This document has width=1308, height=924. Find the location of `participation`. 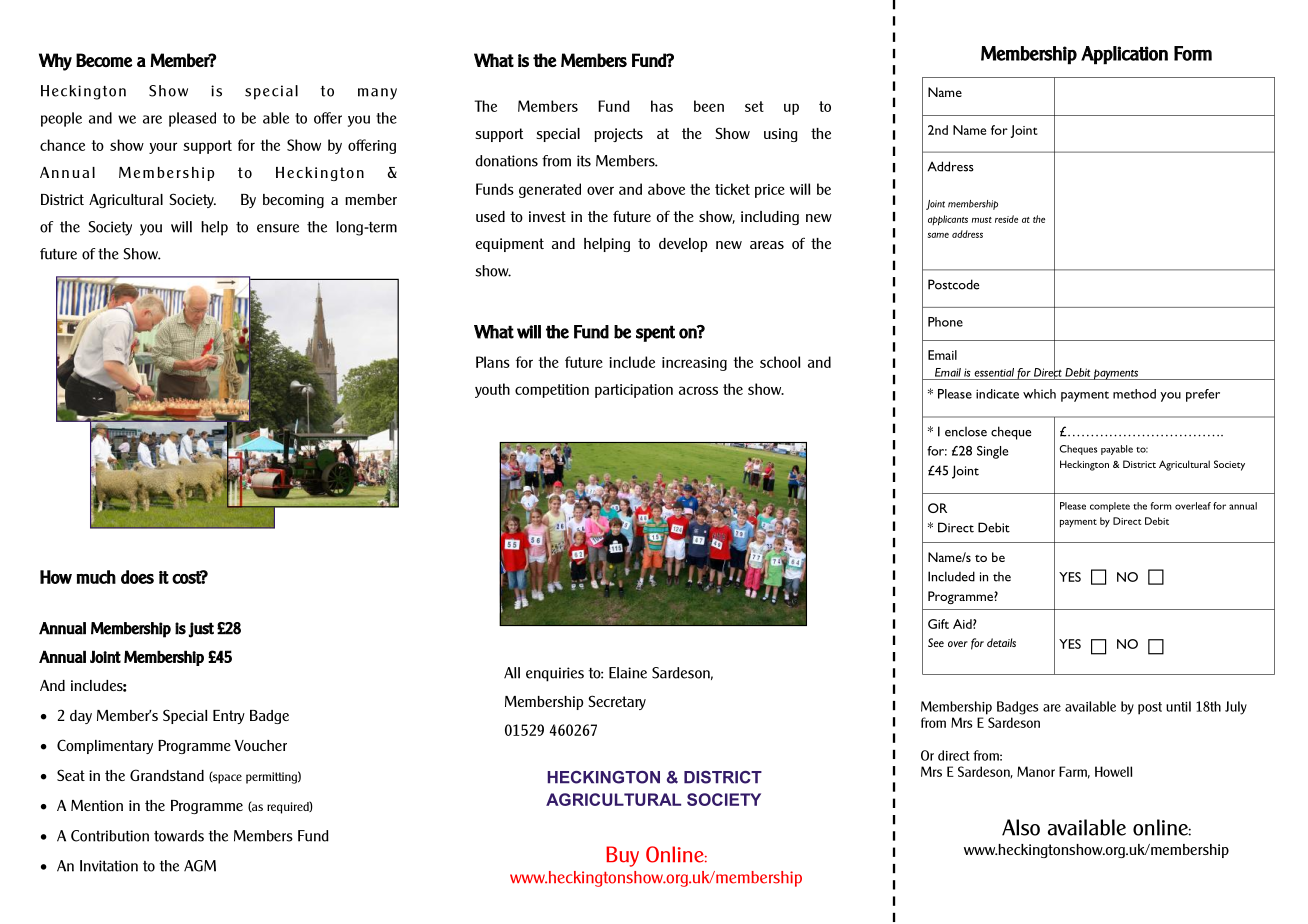

participation is located at coordinates (634, 391).
